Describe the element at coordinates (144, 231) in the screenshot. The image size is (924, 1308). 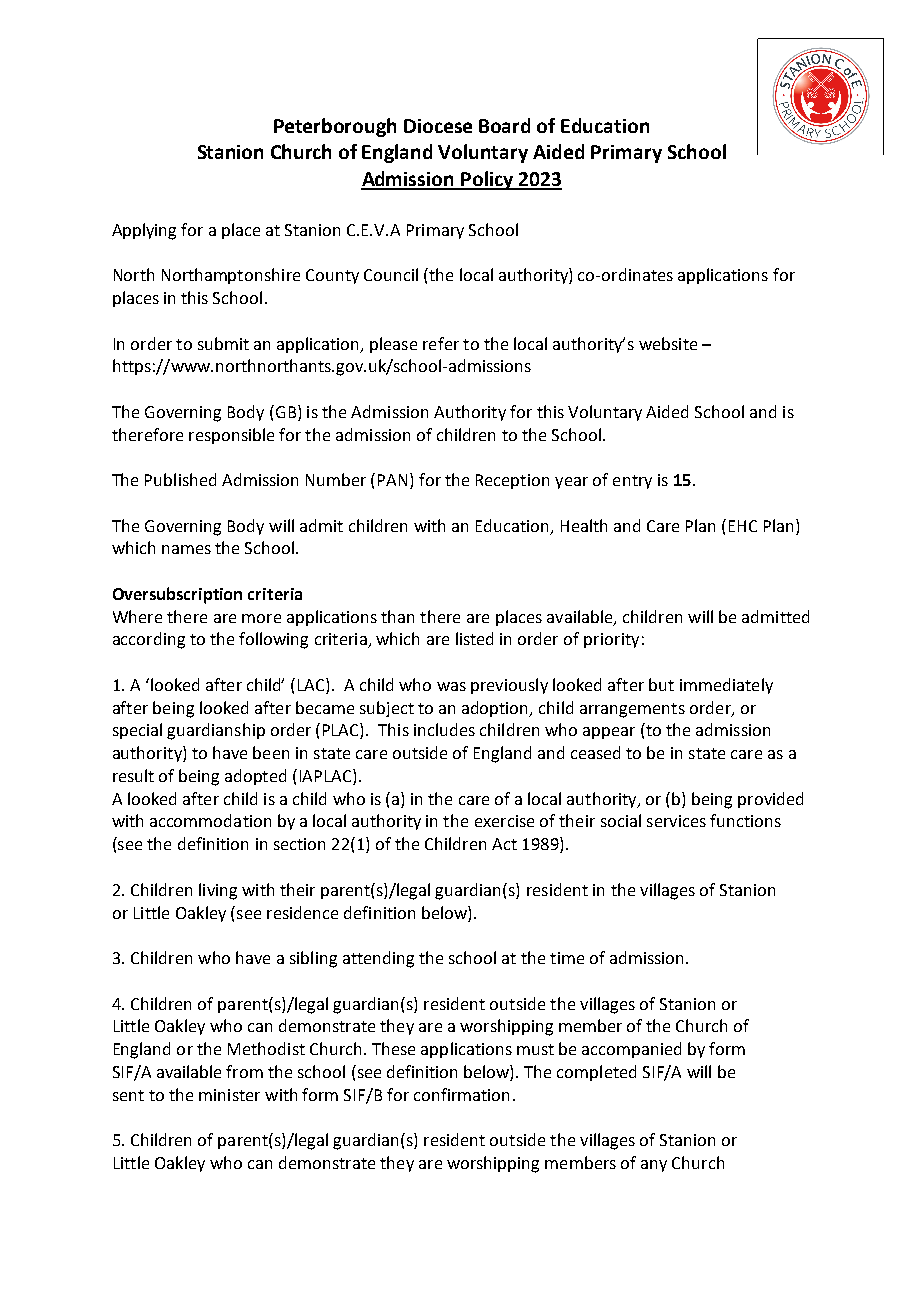
I see `Applying` at that location.
